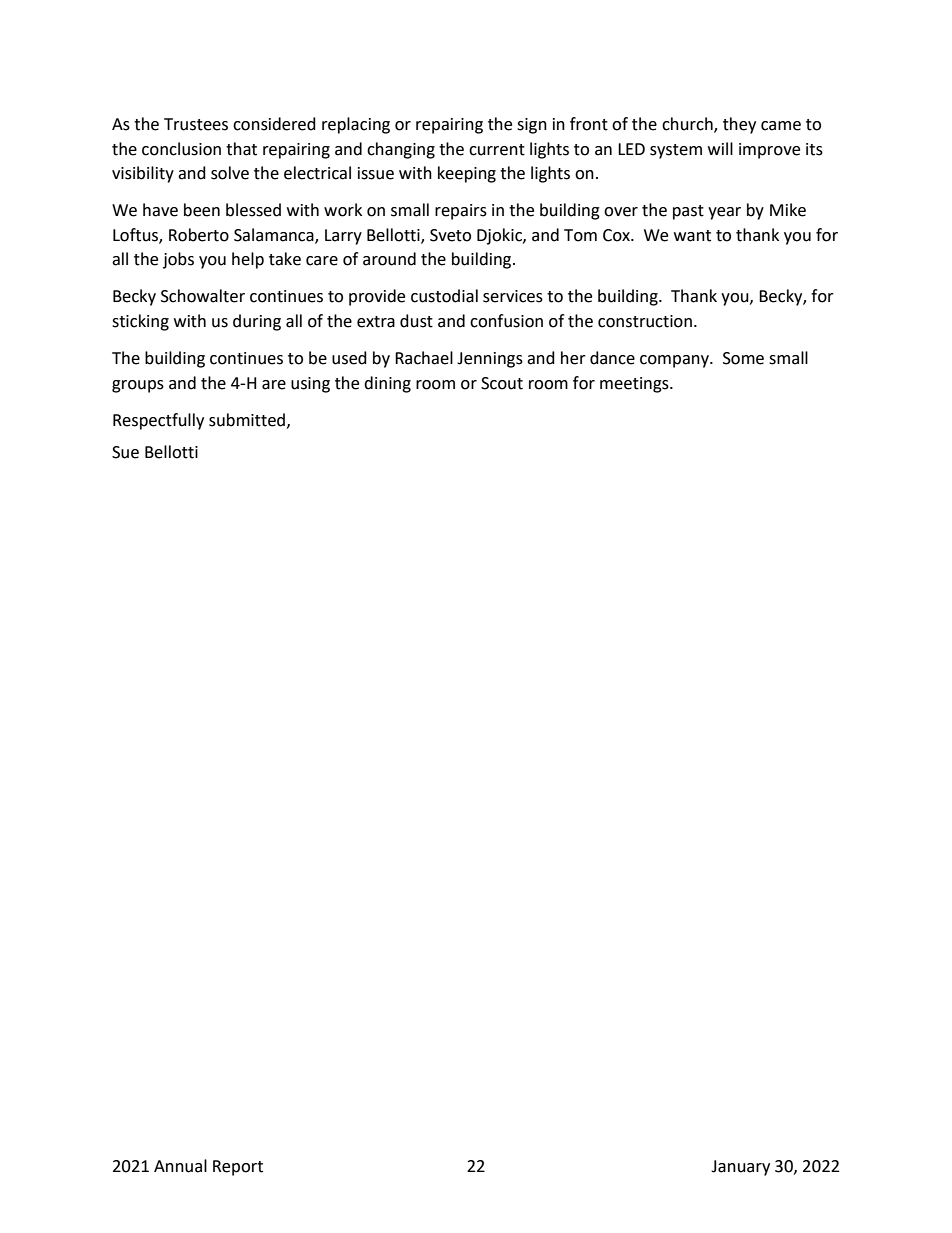 Image resolution: width=952 pixels, height=1233 pixels. What do you see at coordinates (241, 149) in the screenshot?
I see `that` at bounding box center [241, 149].
